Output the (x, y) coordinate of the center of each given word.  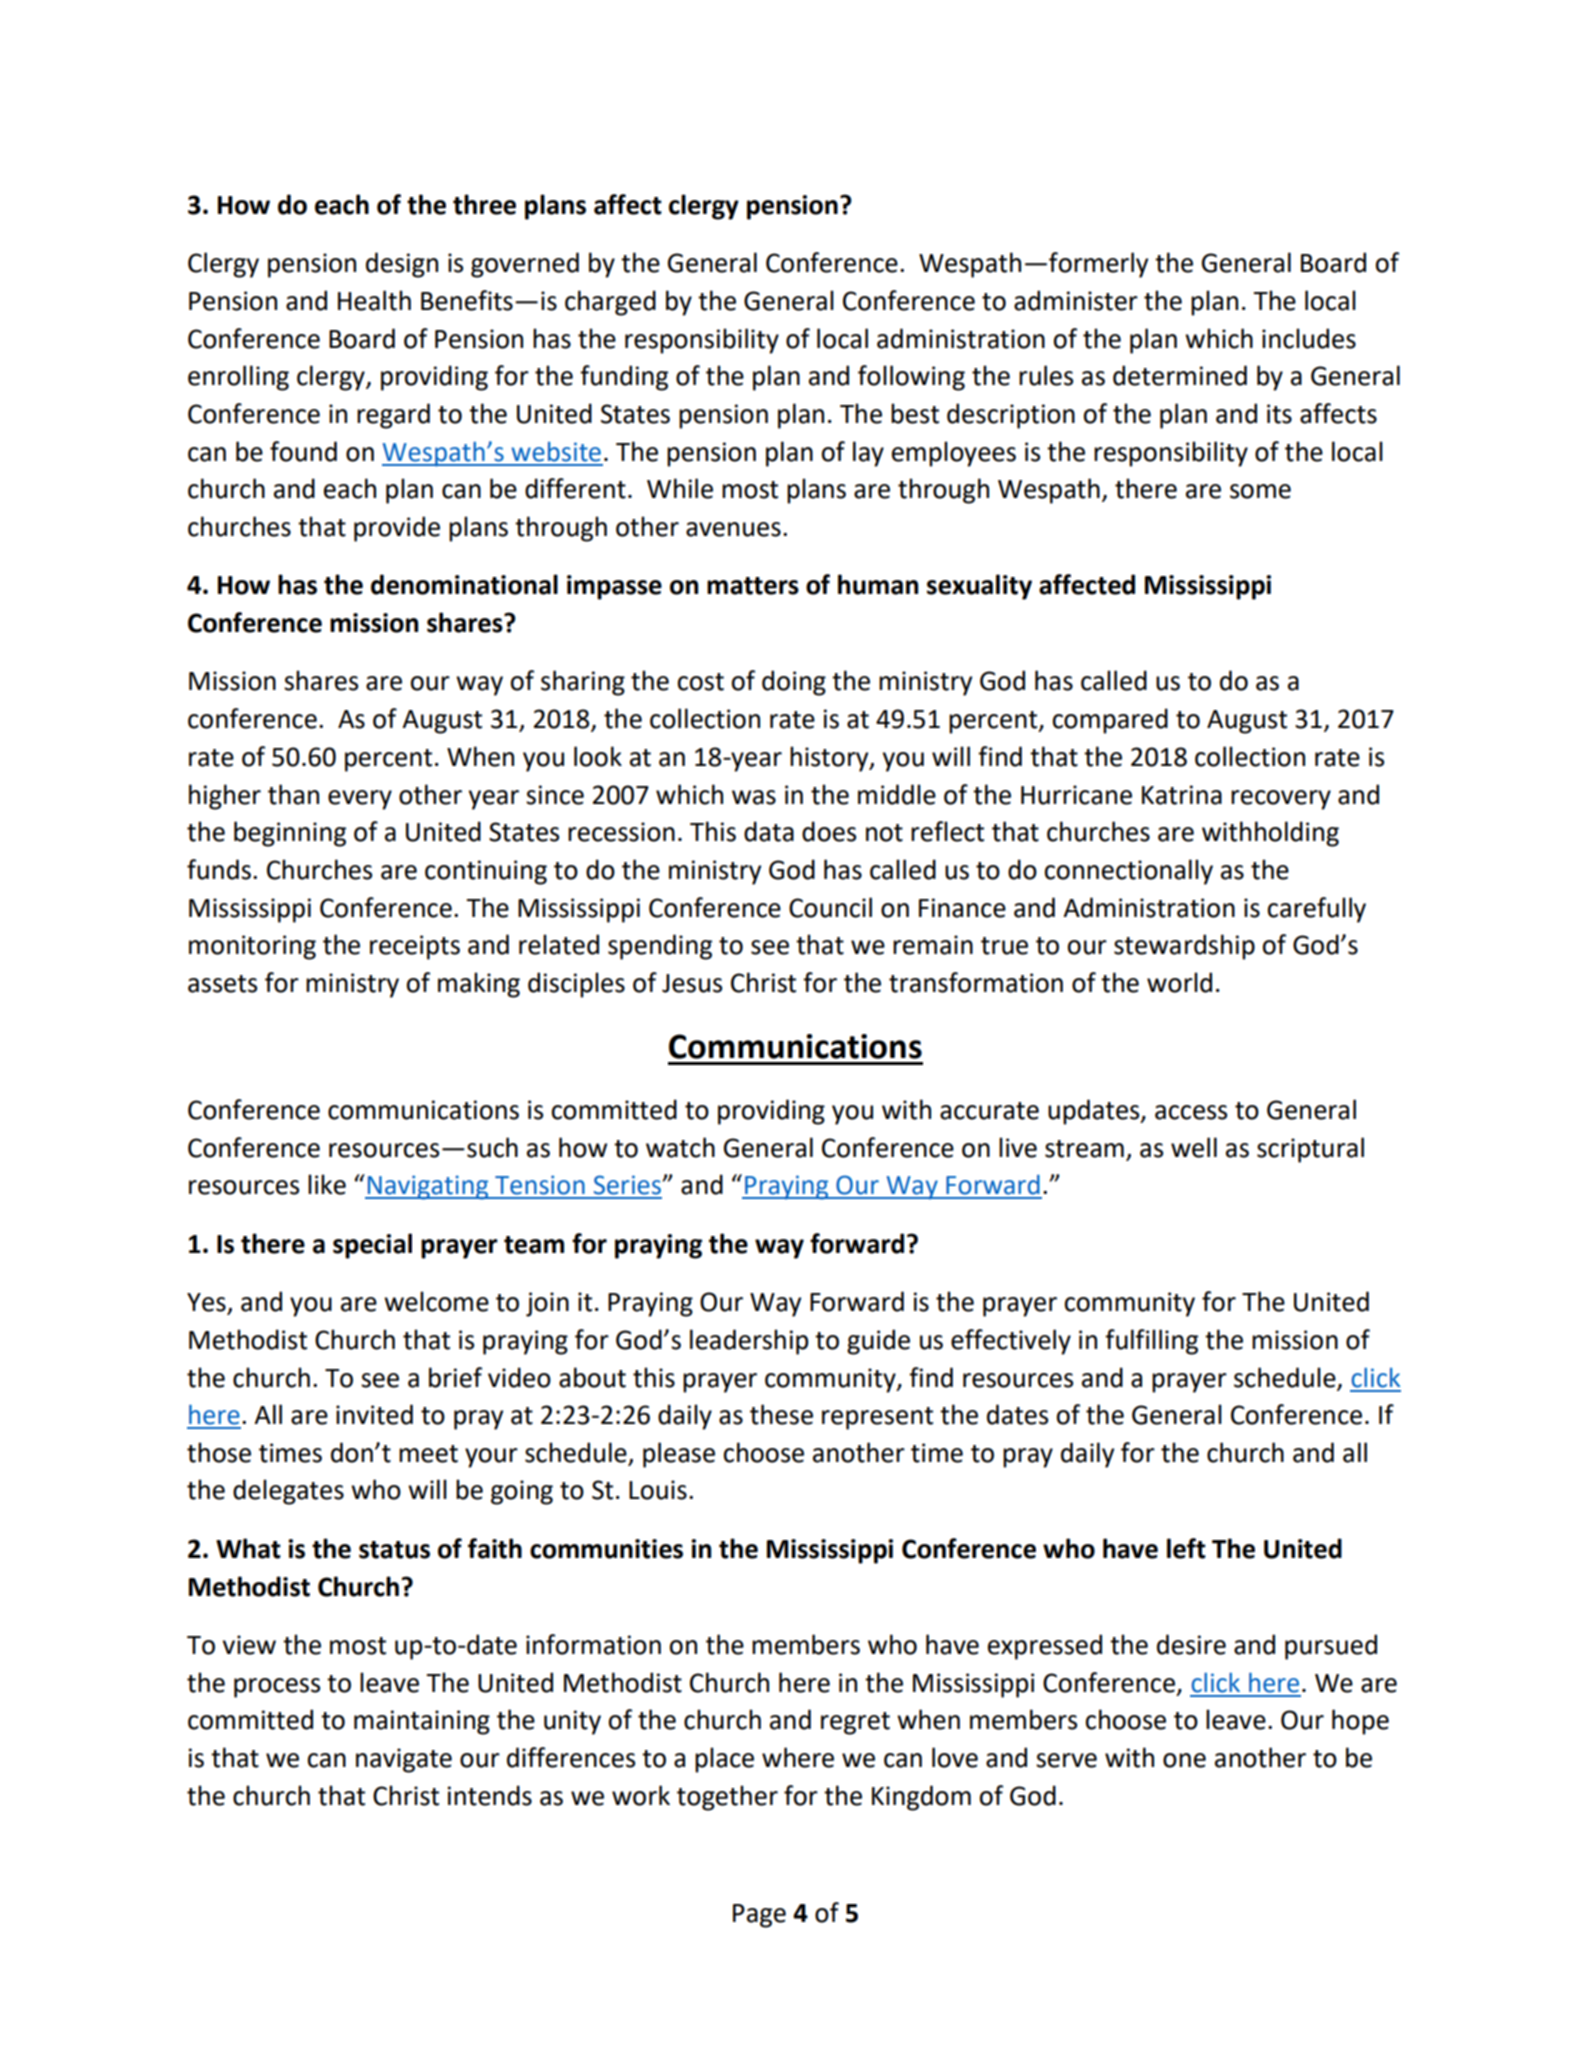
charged (610, 303)
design (402, 265)
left (1186, 1548)
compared (1110, 721)
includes (1309, 338)
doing (794, 683)
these (781, 1414)
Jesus (692, 983)
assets (222, 984)
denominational (464, 584)
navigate (404, 1760)
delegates (288, 1492)
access (1191, 1112)
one (1184, 1760)
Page (759, 1916)
